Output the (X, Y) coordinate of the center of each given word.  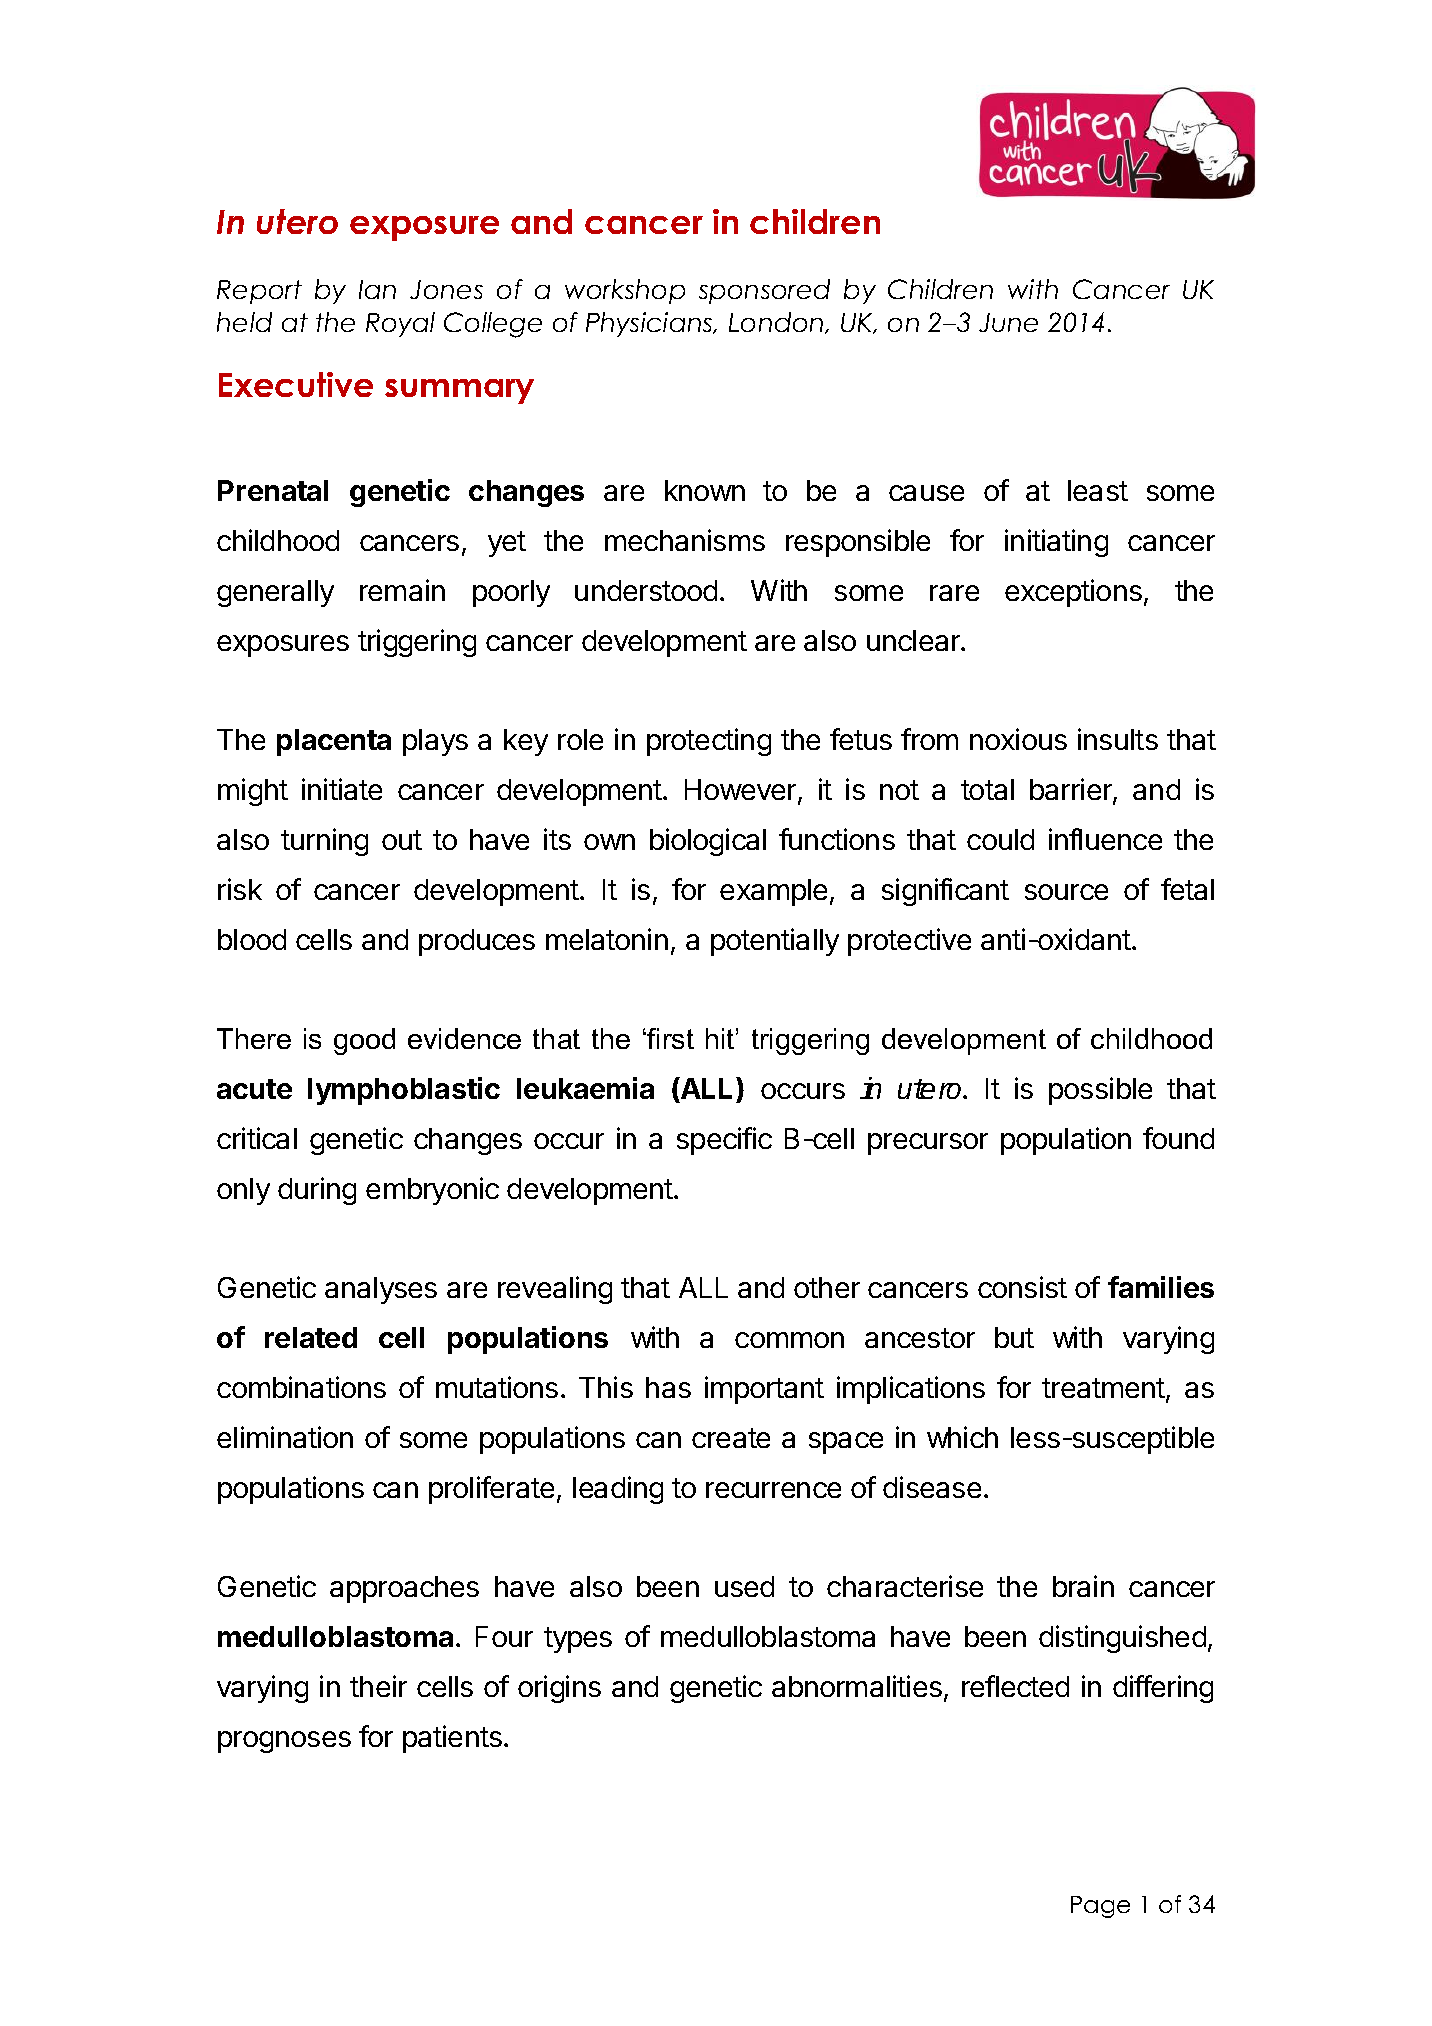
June (1008, 322)
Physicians (650, 324)
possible (1100, 1091)
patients (452, 1739)
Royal (400, 324)
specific (724, 1141)
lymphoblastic (404, 1091)
